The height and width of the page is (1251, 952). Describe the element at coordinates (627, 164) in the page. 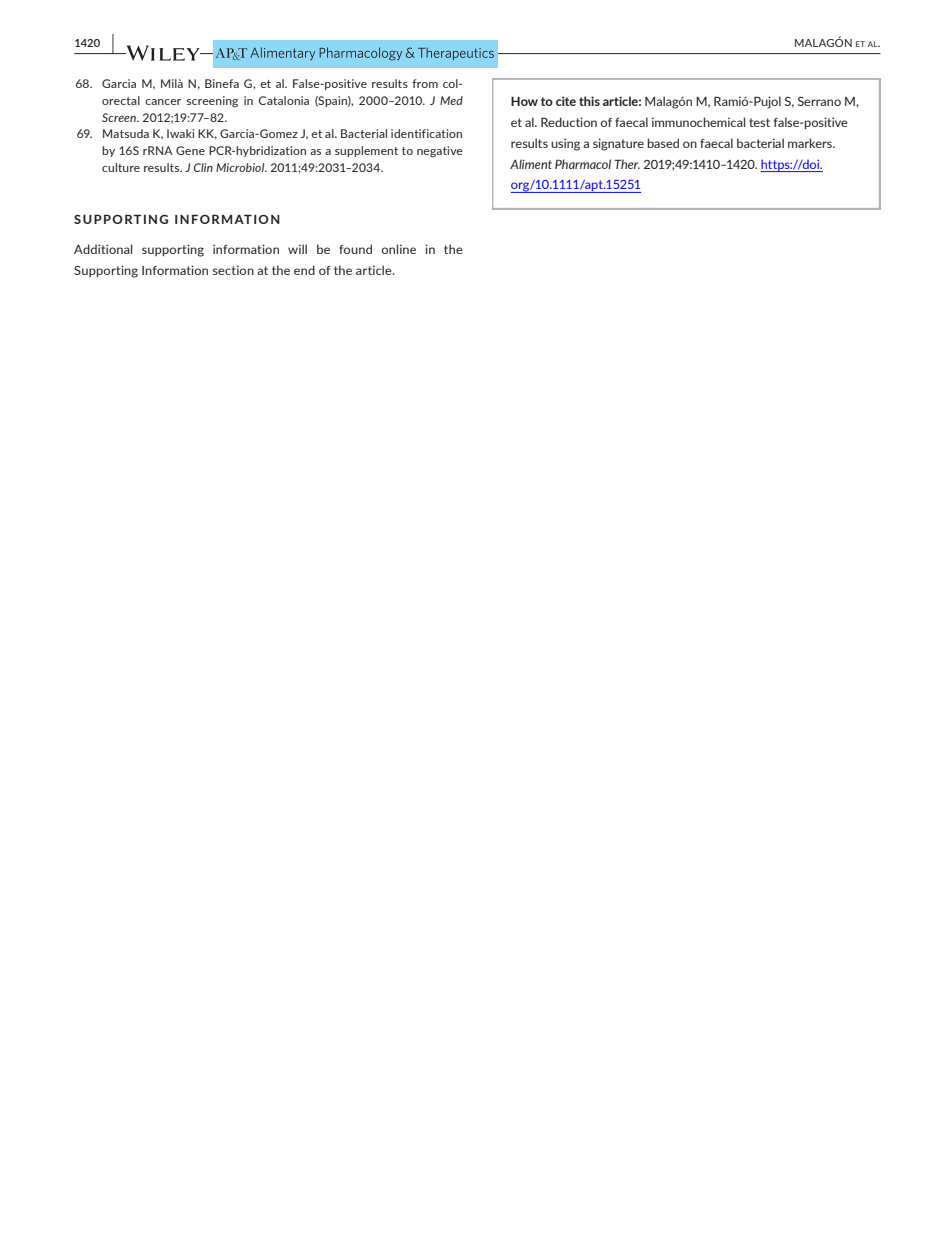

I see `Ther` at that location.
